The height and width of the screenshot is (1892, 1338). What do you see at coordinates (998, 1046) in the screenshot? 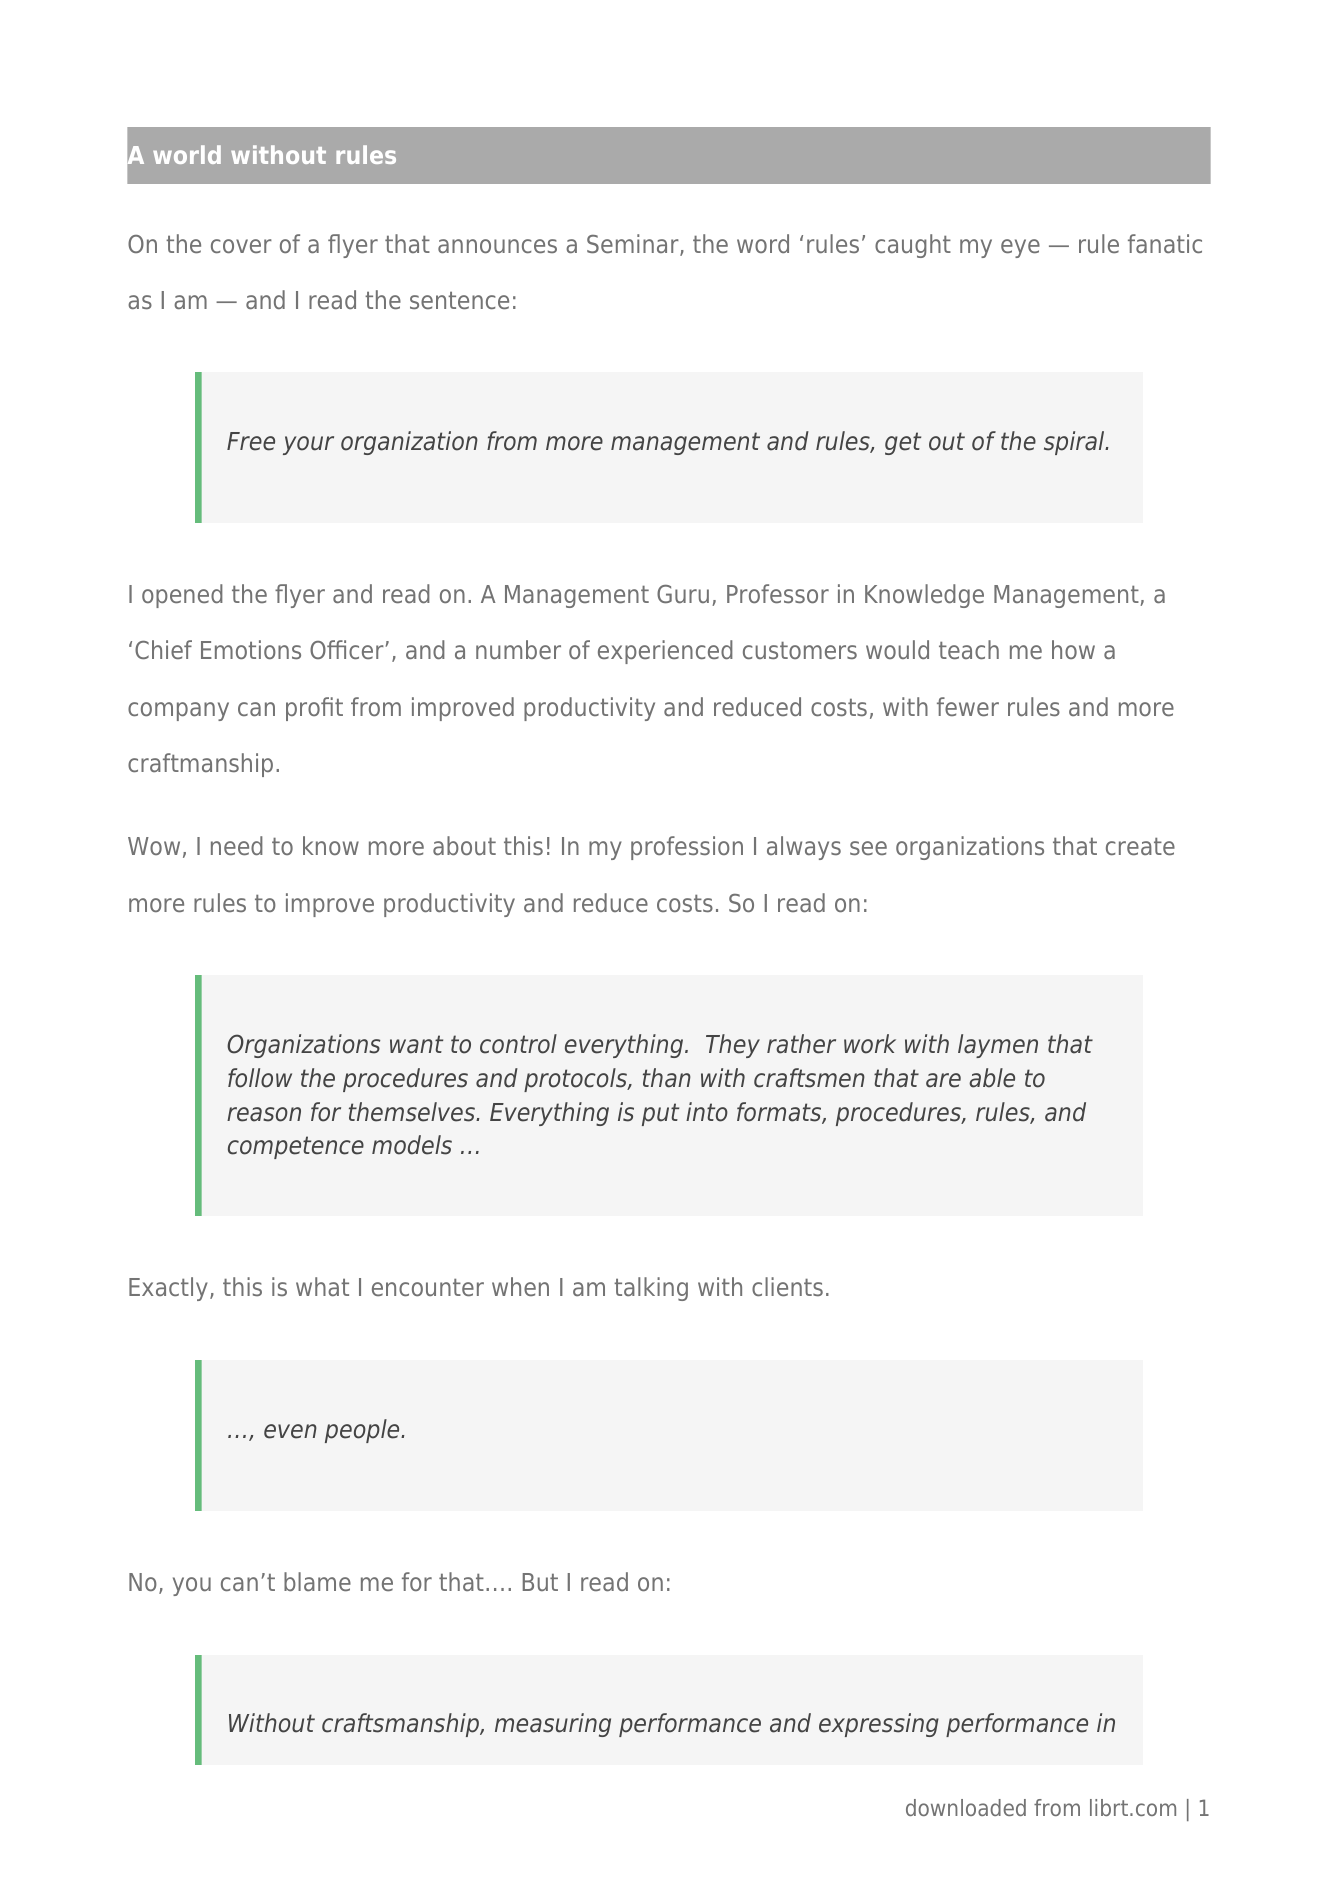
I see `laymen` at bounding box center [998, 1046].
